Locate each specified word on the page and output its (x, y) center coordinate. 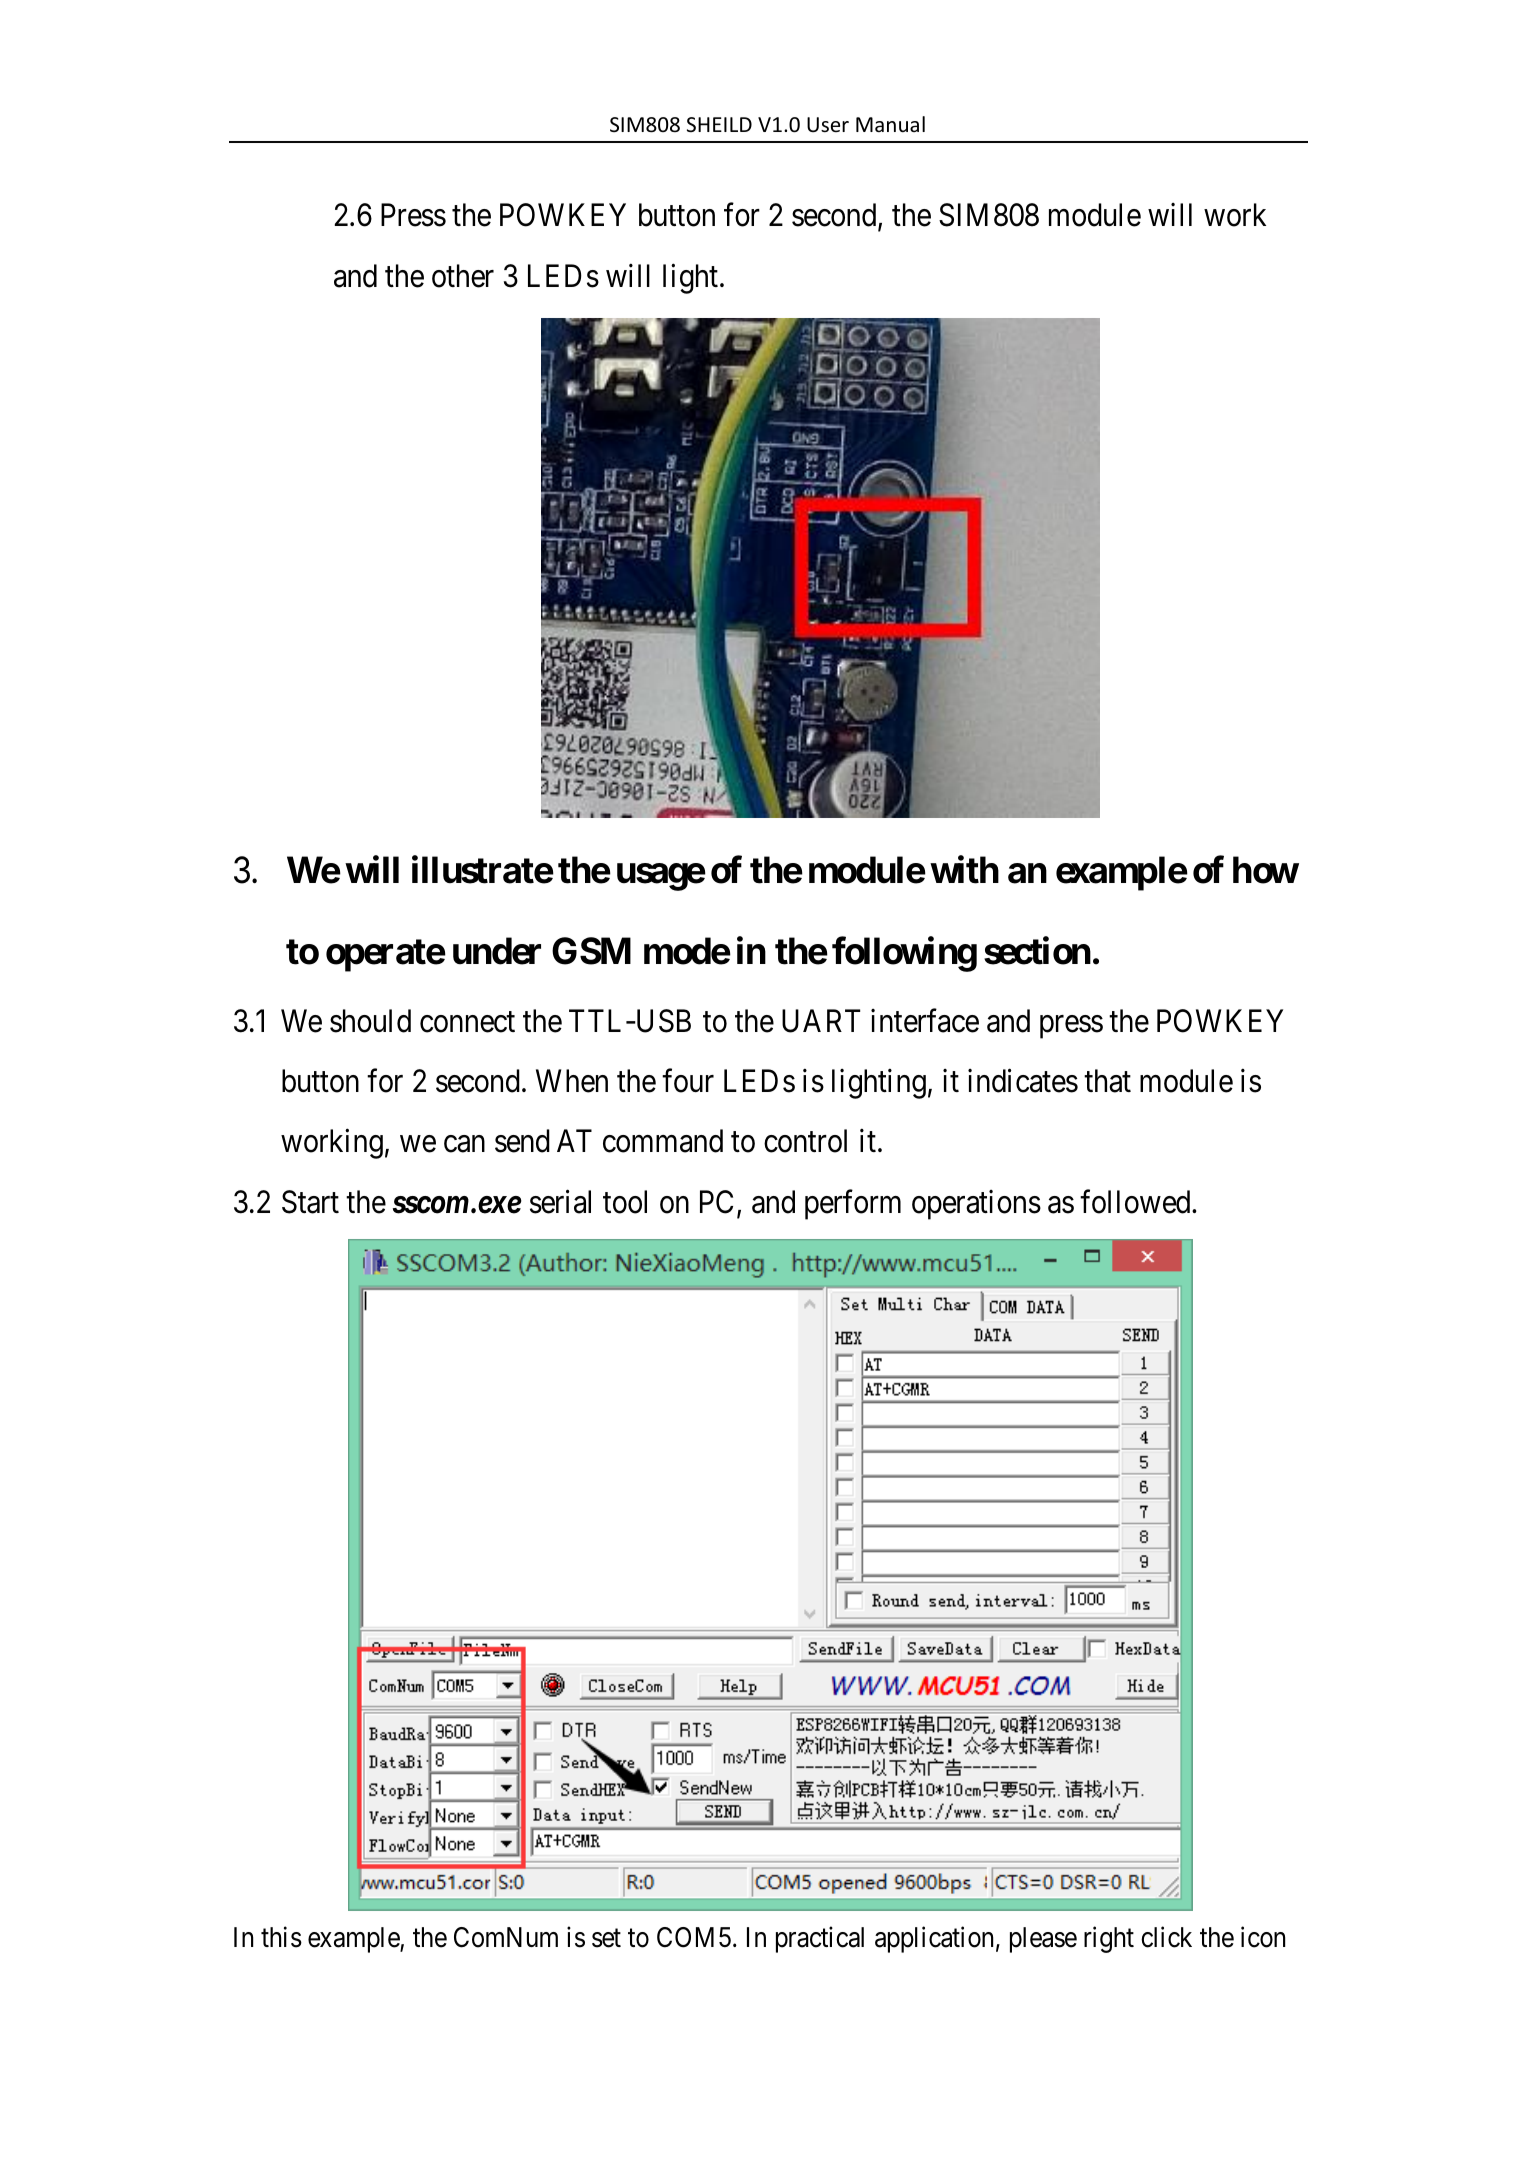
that (1107, 1081)
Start (310, 1202)
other (463, 276)
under (497, 951)
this (281, 1937)
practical (820, 1939)
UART (821, 1021)
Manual (890, 124)
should (370, 1021)
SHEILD (719, 124)
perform (853, 1205)
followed (1136, 1202)
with (964, 870)
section (1037, 951)
